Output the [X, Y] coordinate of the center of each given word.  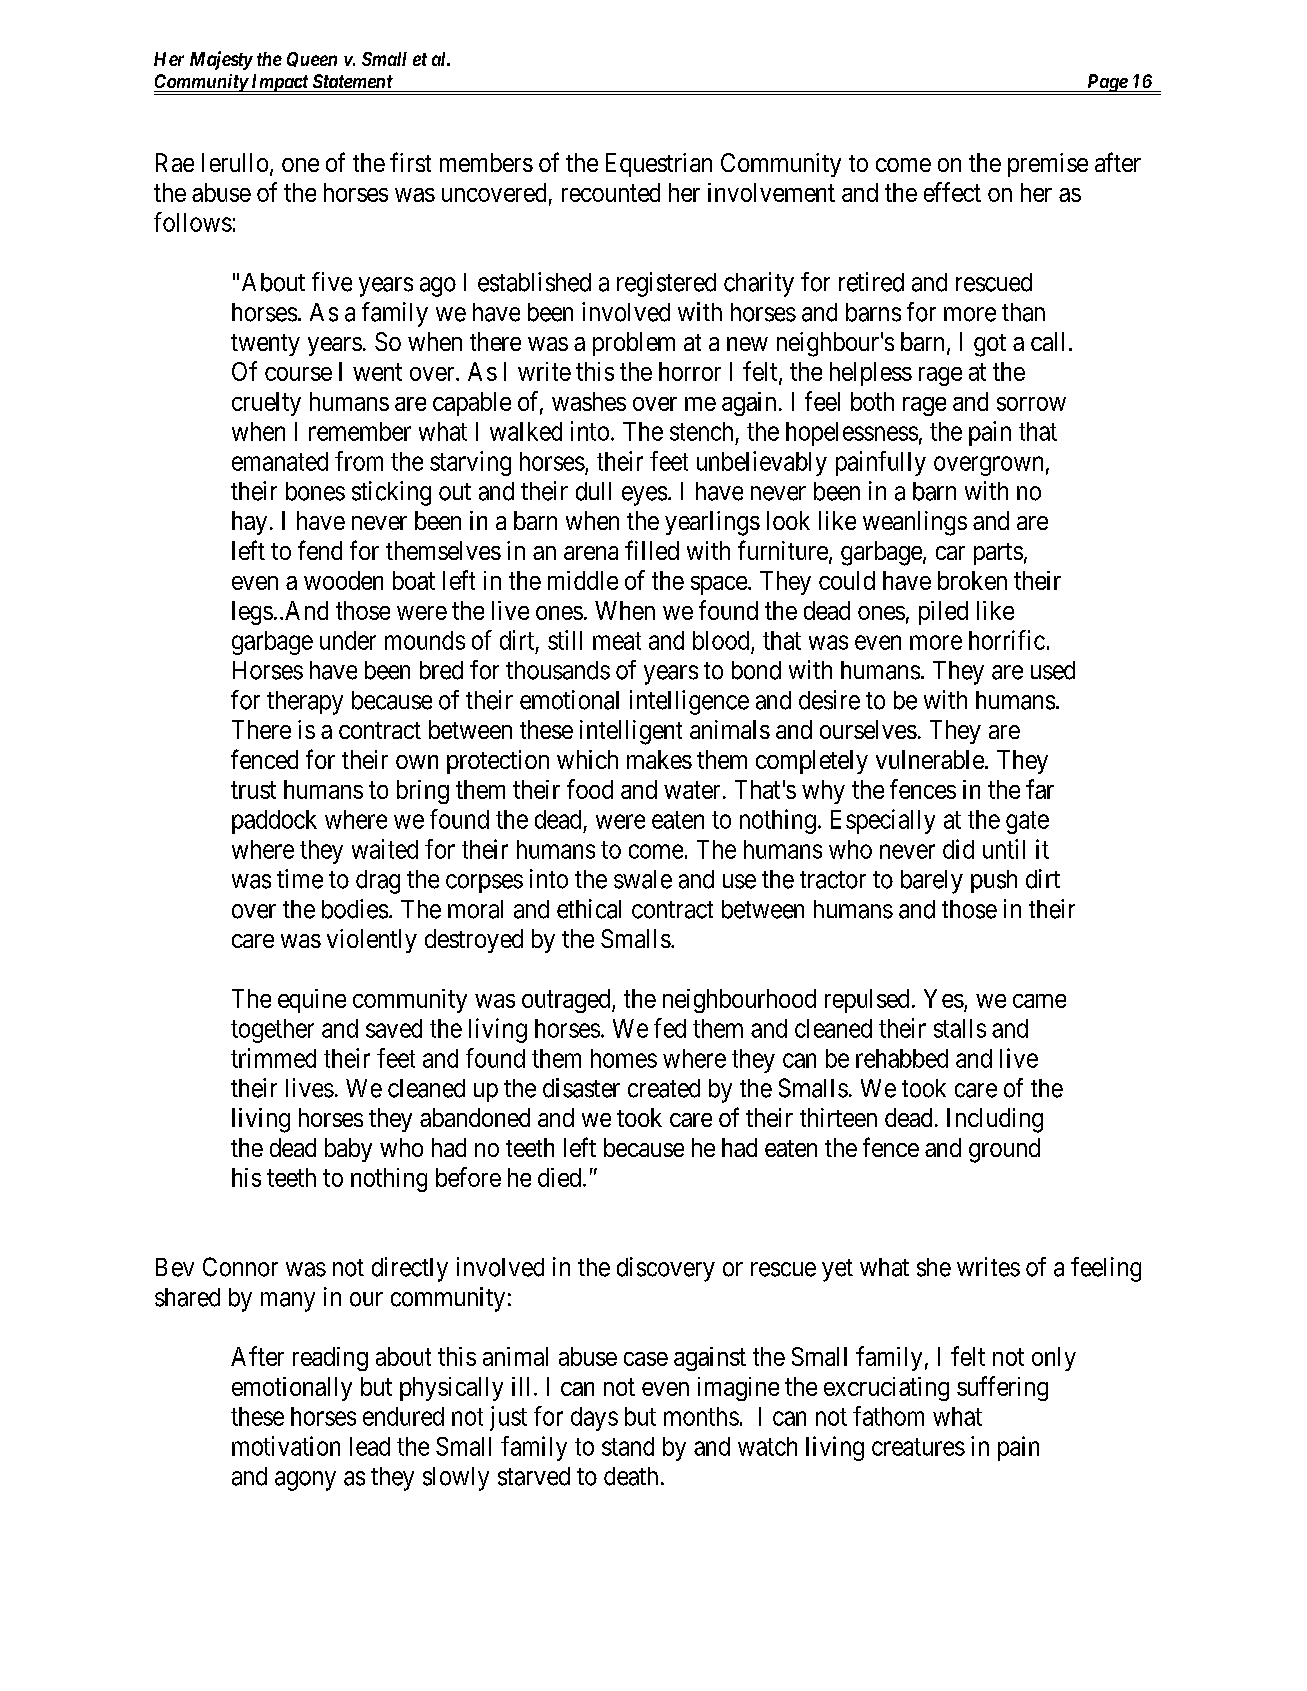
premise [1048, 165]
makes [659, 759]
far [1040, 789]
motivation [286, 1446]
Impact [279, 84]
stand [628, 1446]
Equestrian [659, 165]
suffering [1002, 1388]
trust [253, 790]
